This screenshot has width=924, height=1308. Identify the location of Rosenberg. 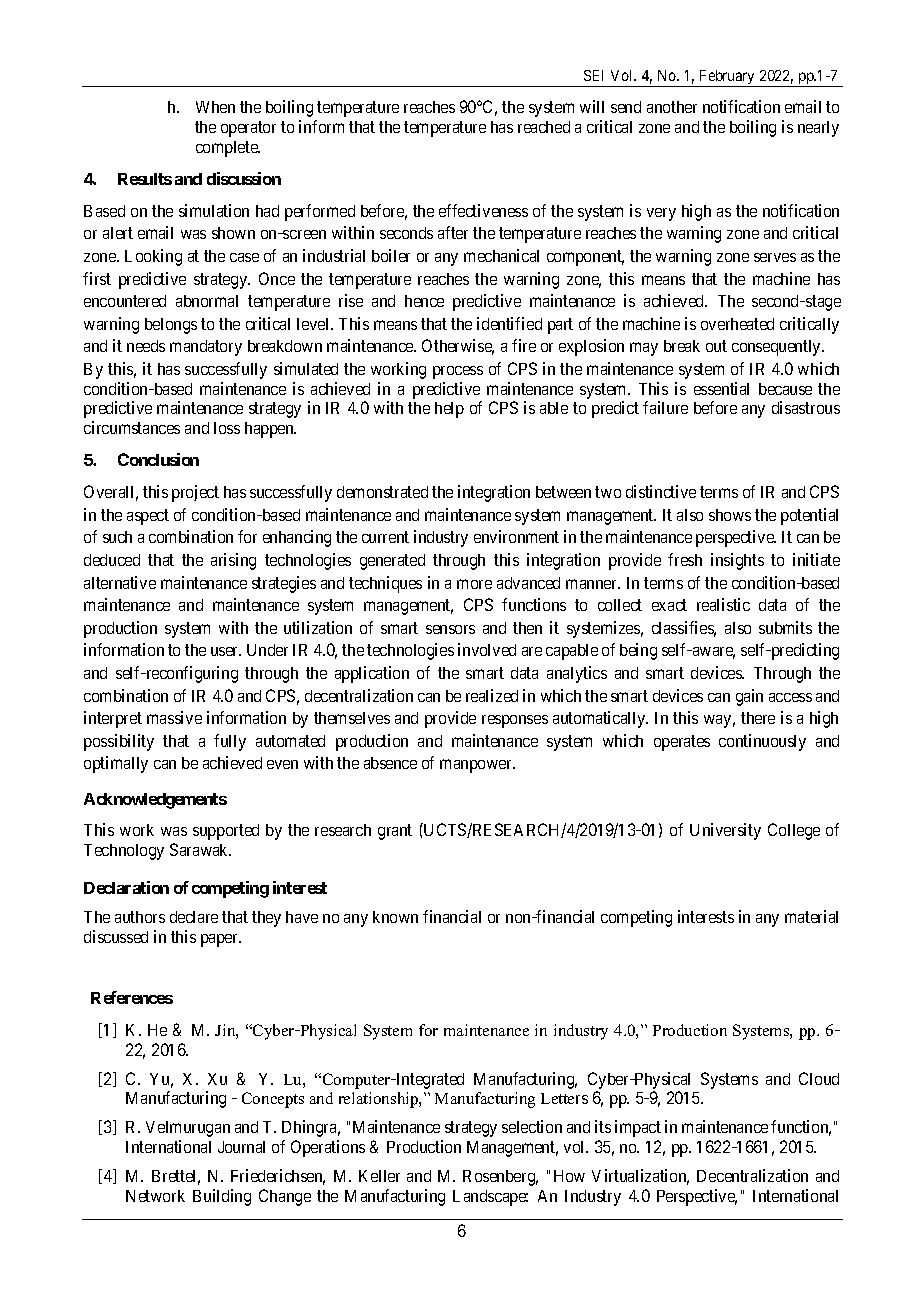
(500, 1178).
